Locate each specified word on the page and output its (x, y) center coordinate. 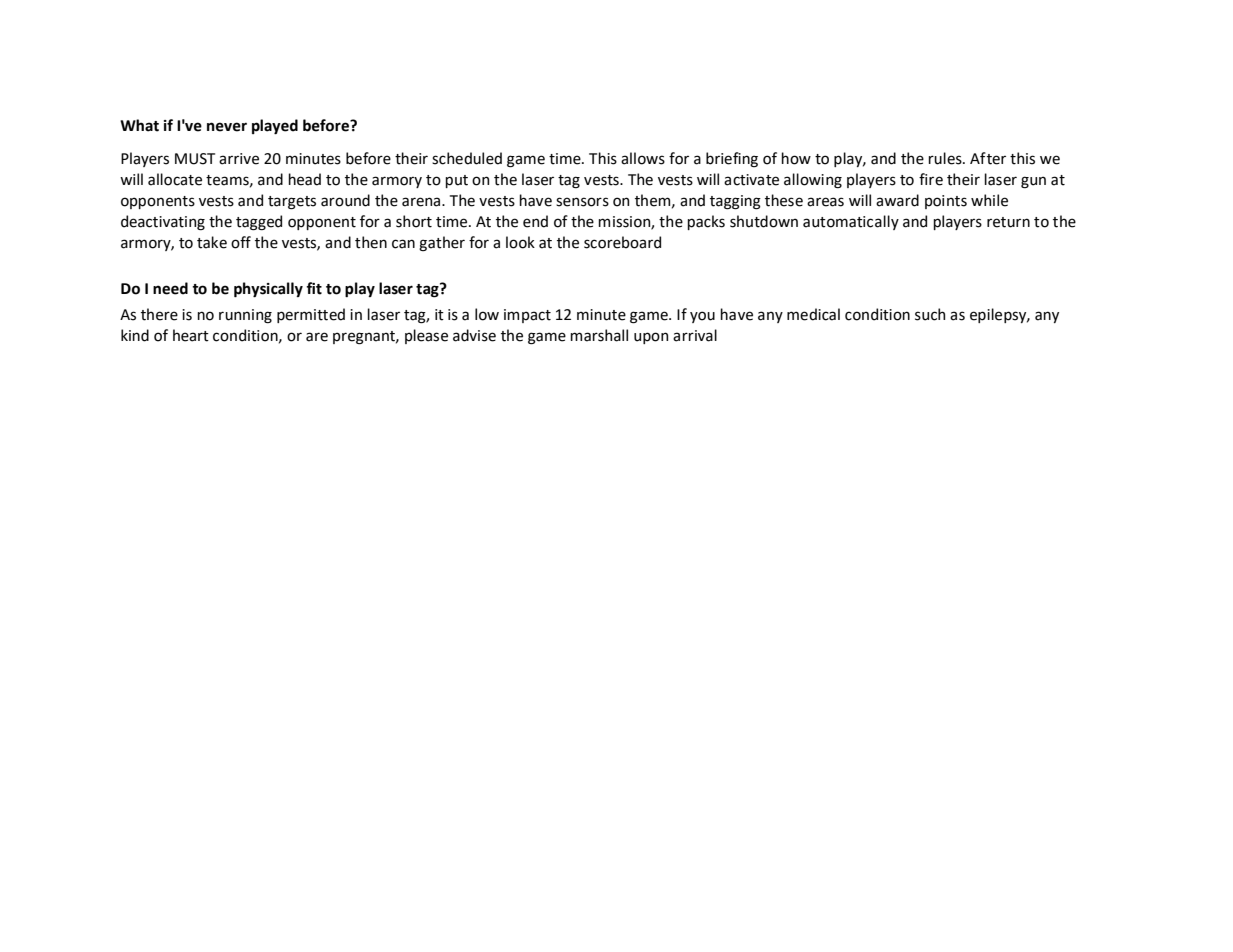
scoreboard (622, 242)
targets (292, 203)
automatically (851, 222)
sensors (582, 202)
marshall (599, 335)
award (897, 200)
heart (191, 335)
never (227, 127)
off (241, 242)
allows (643, 158)
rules (946, 158)
